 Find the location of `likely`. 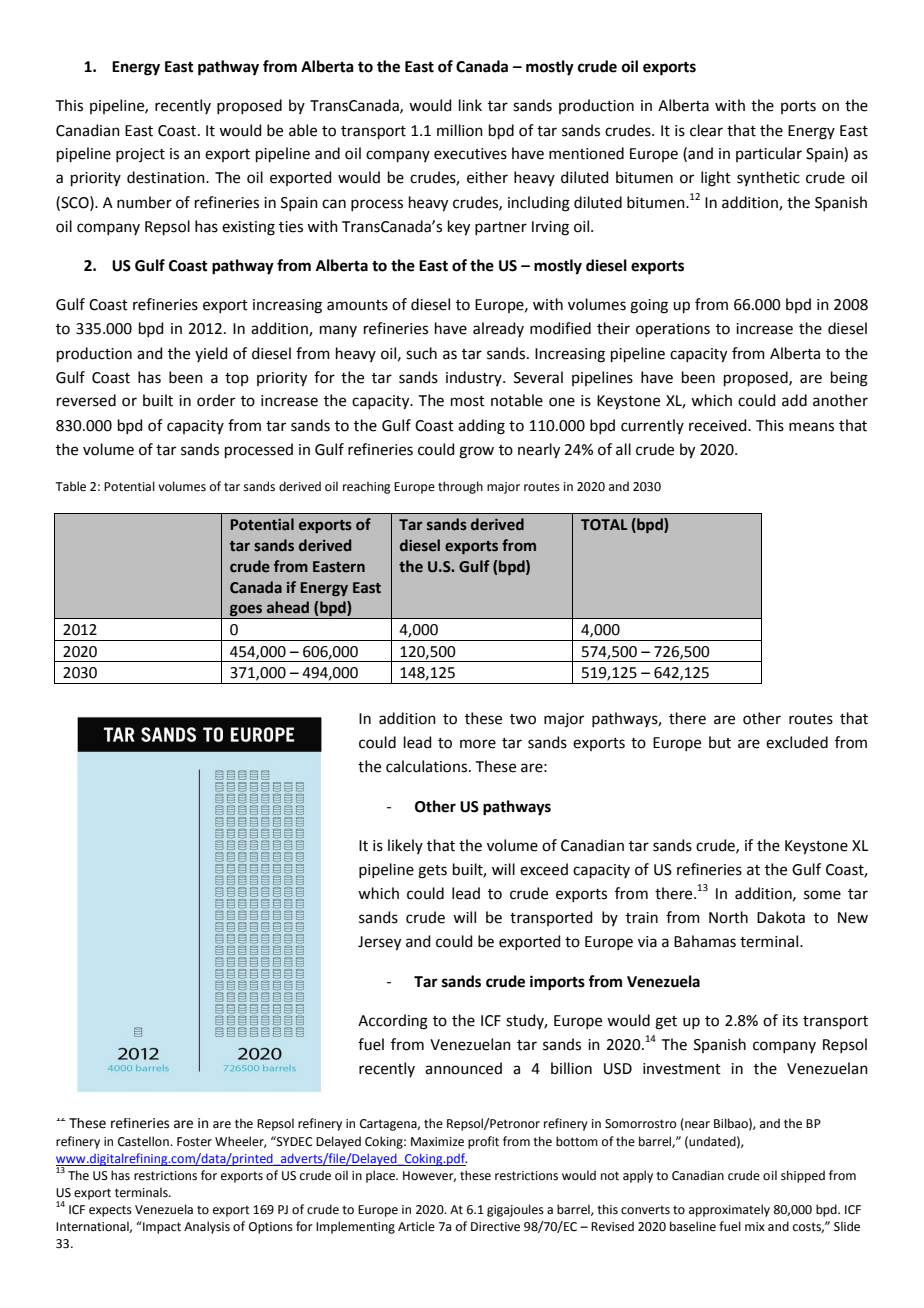

likely is located at coordinates (405, 846).
